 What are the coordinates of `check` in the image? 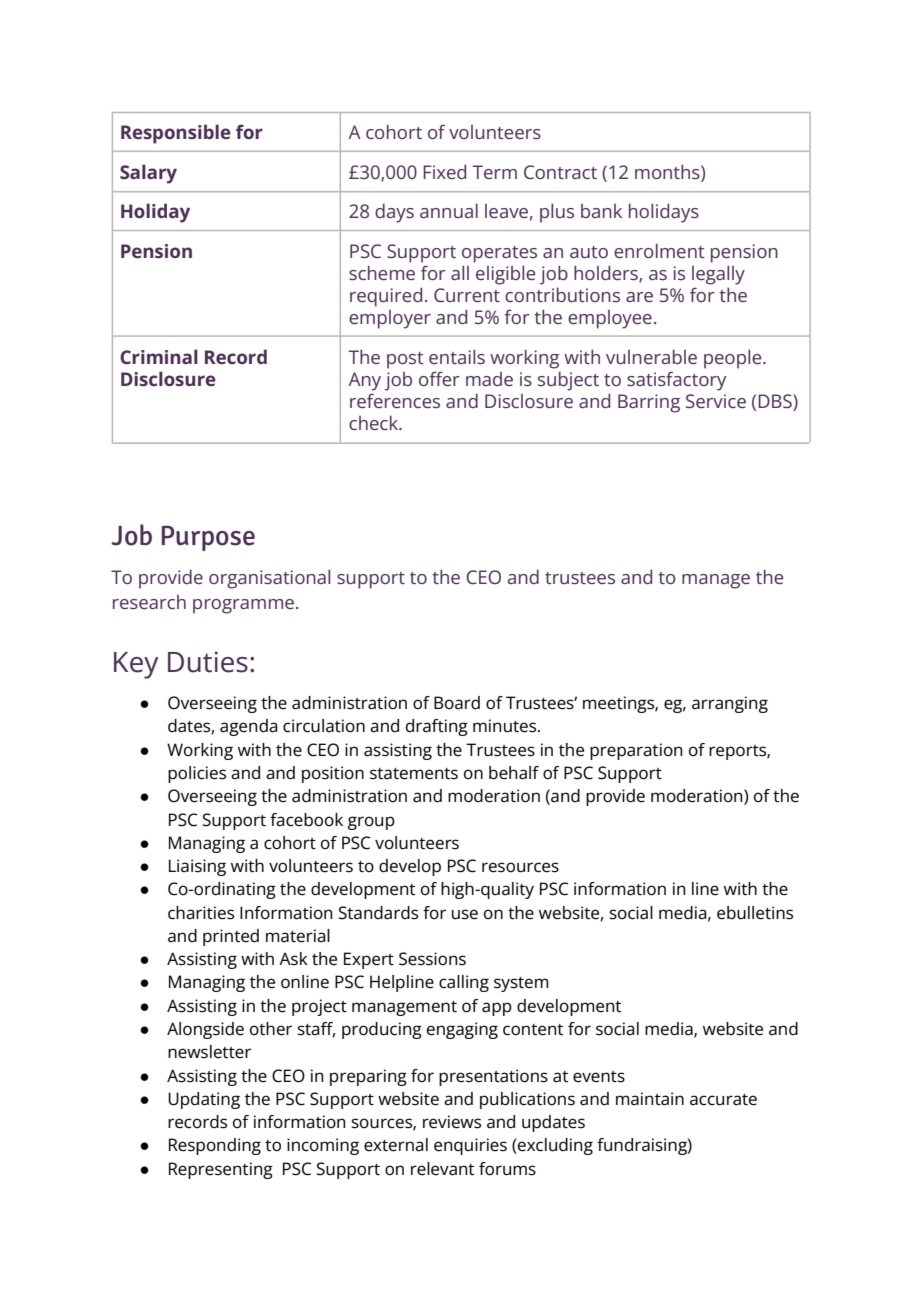 It's located at (375, 422).
